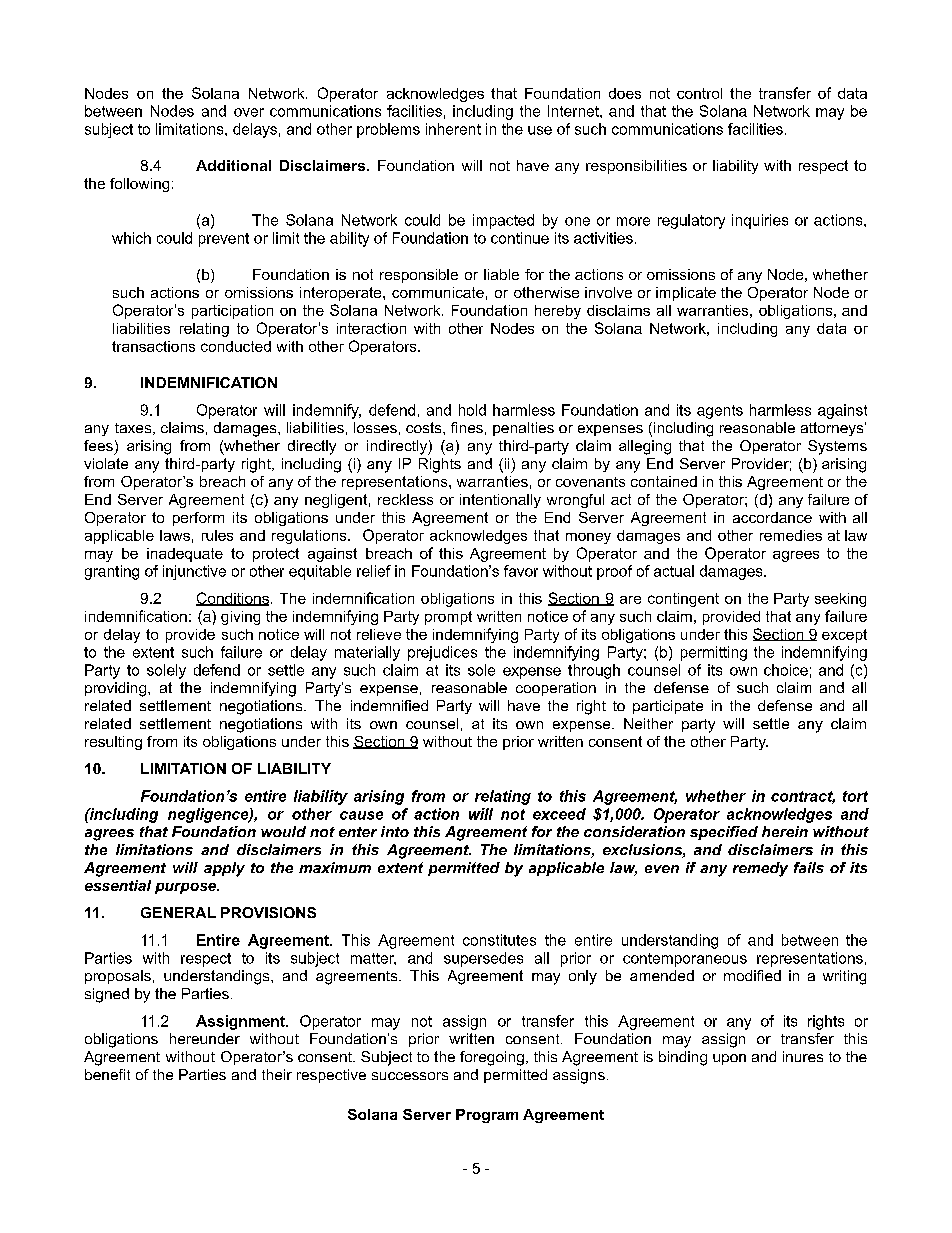 Image resolution: width=952 pixels, height=1233 pixels. I want to click on inherent, so click(453, 129).
